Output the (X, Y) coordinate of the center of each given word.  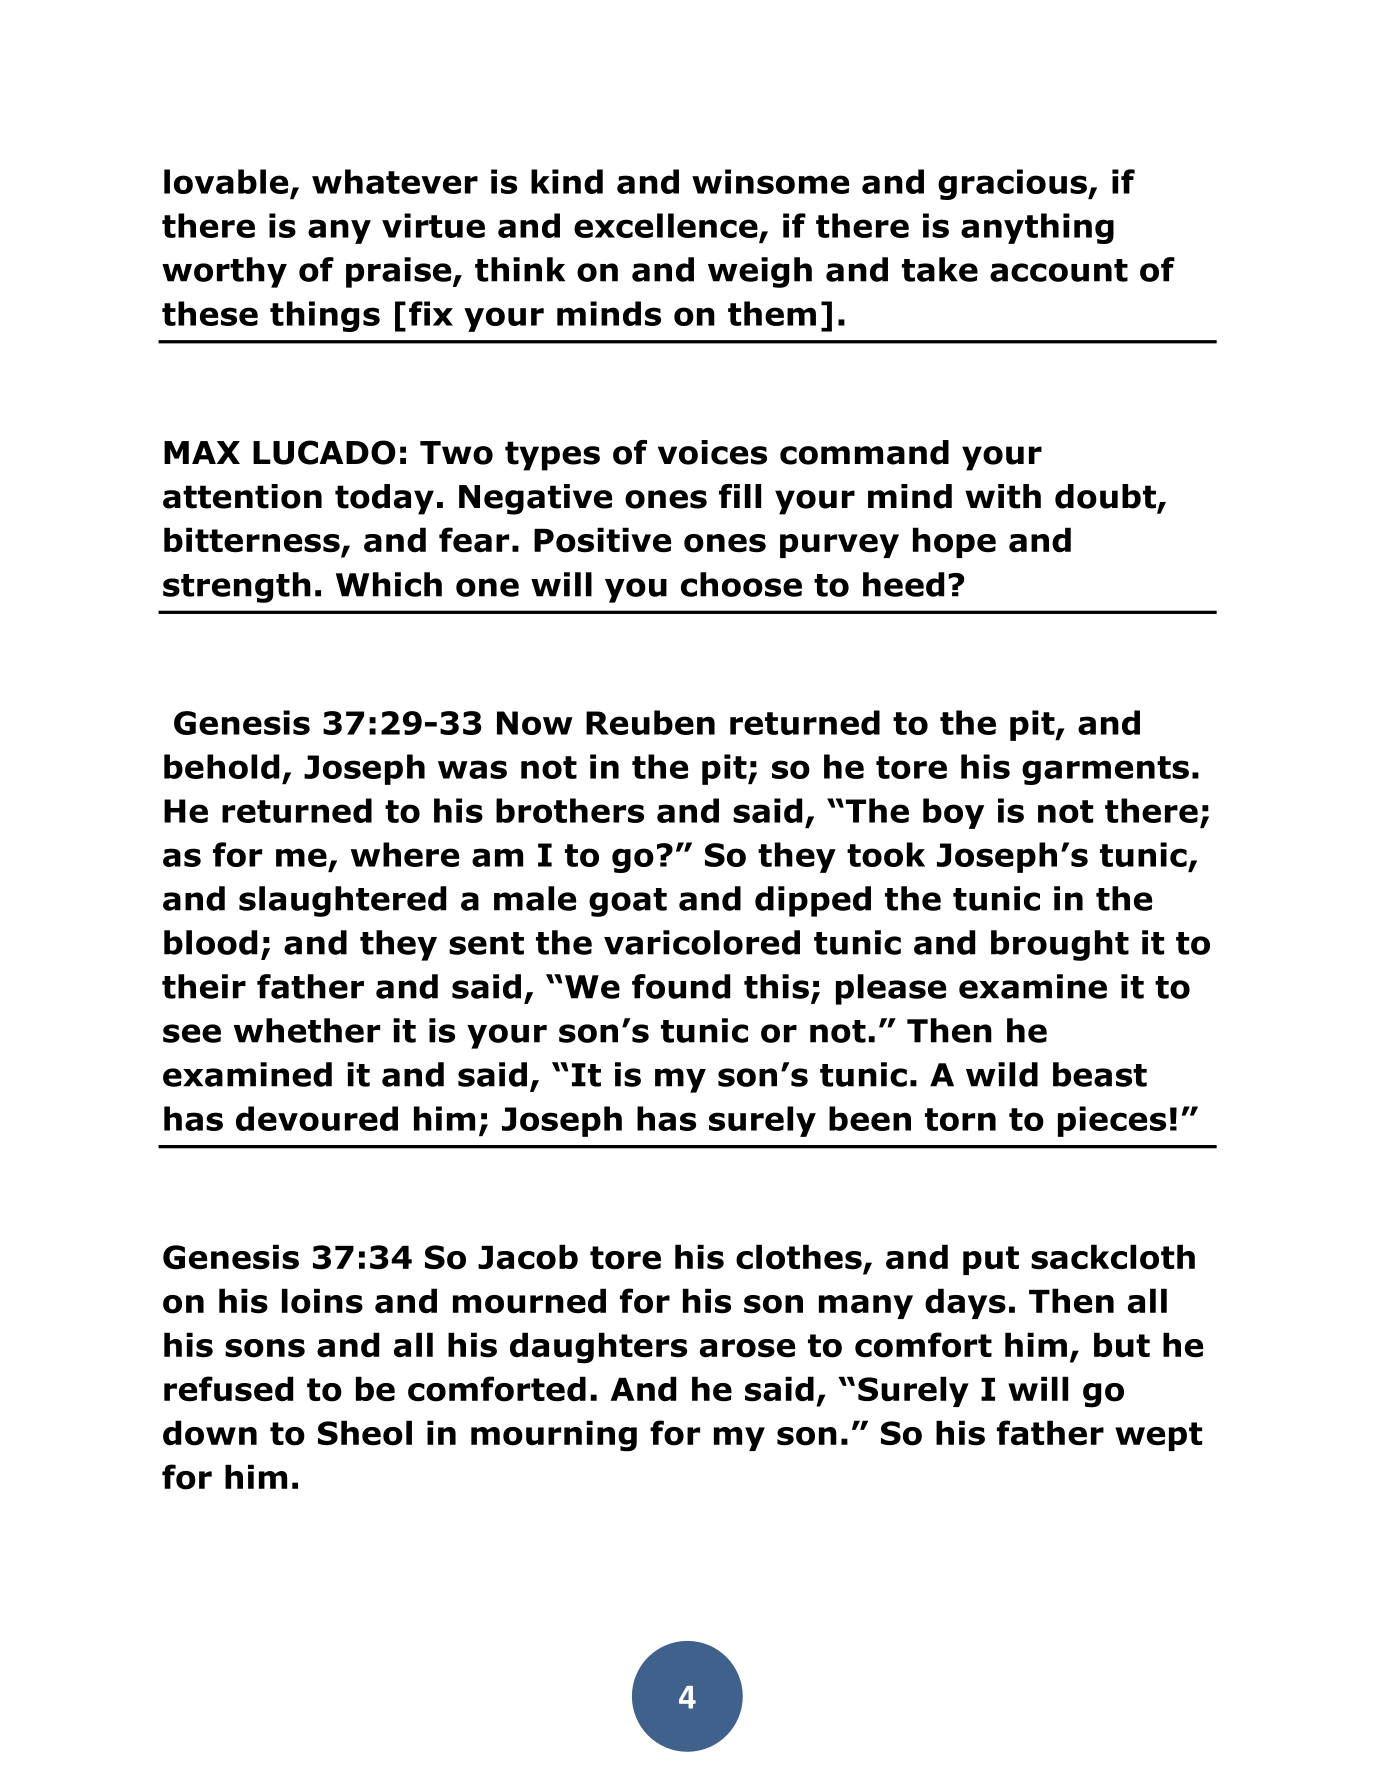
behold (221, 766)
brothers (570, 810)
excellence (666, 225)
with (1003, 496)
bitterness (253, 541)
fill (740, 496)
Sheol (365, 1433)
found (681, 986)
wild (1002, 1074)
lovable (226, 181)
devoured (317, 1118)
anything (1037, 228)
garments (1105, 770)
